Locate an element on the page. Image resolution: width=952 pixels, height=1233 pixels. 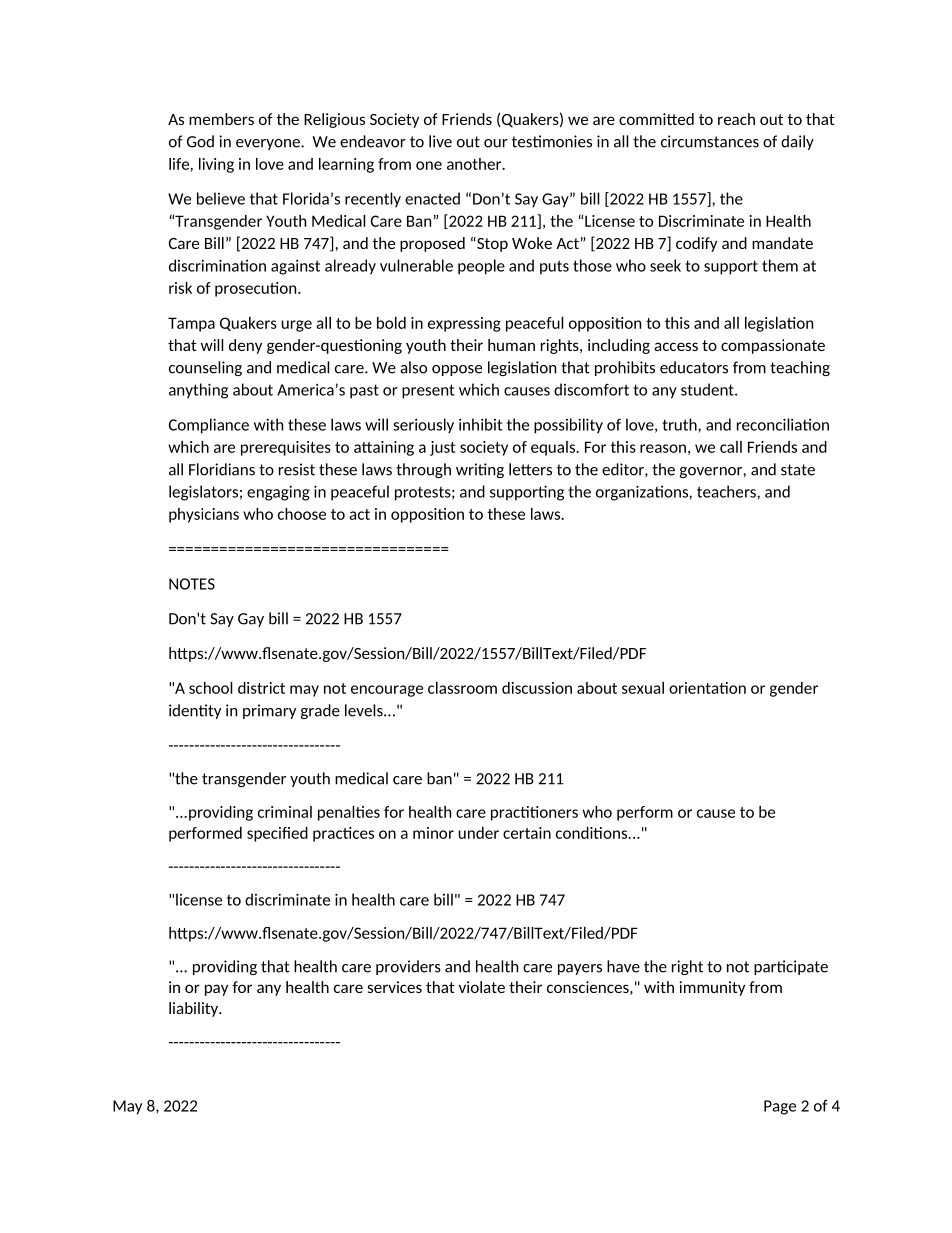
circumstances is located at coordinates (710, 141).
